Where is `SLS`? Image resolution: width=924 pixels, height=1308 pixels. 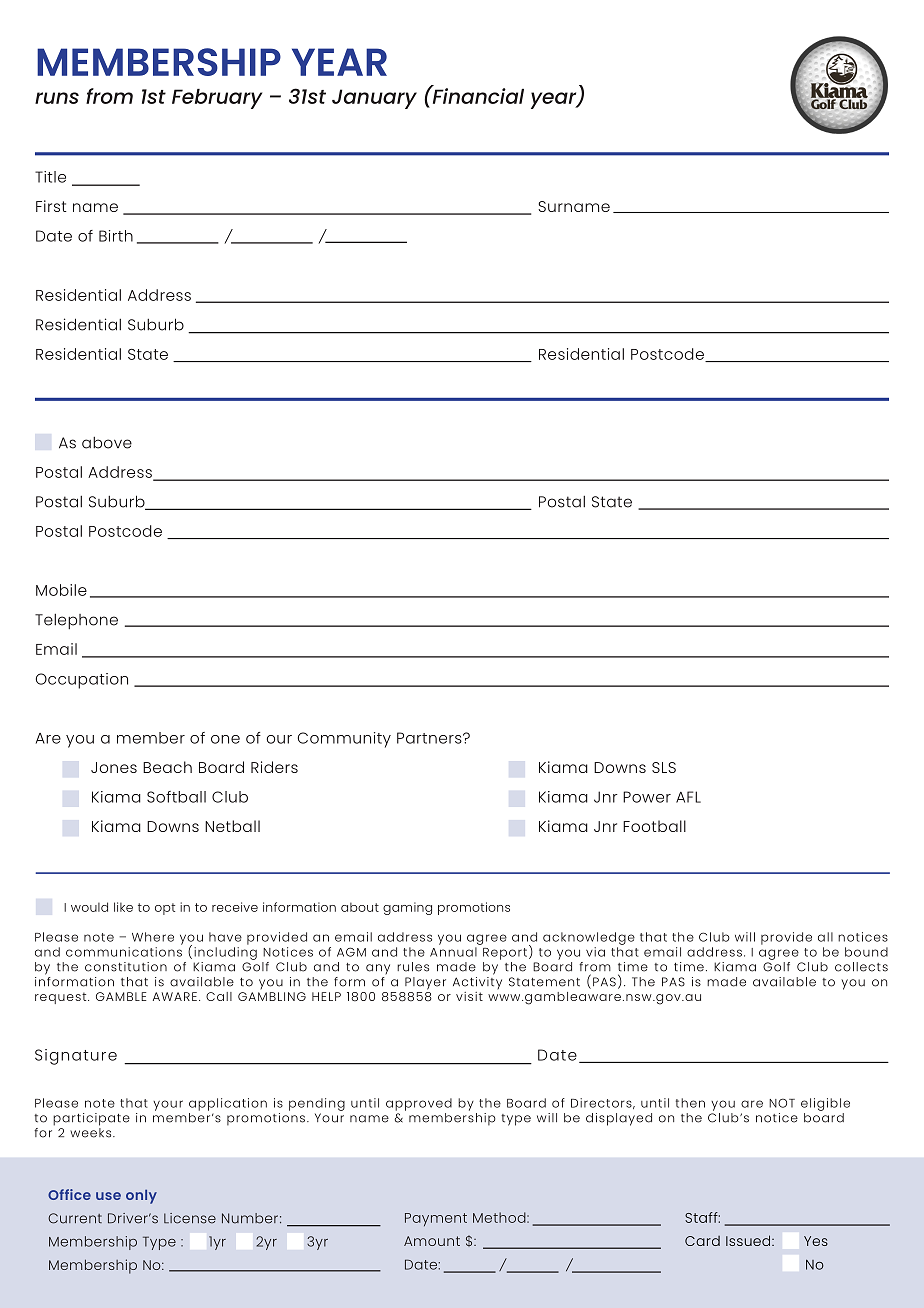
SLS is located at coordinates (664, 767).
